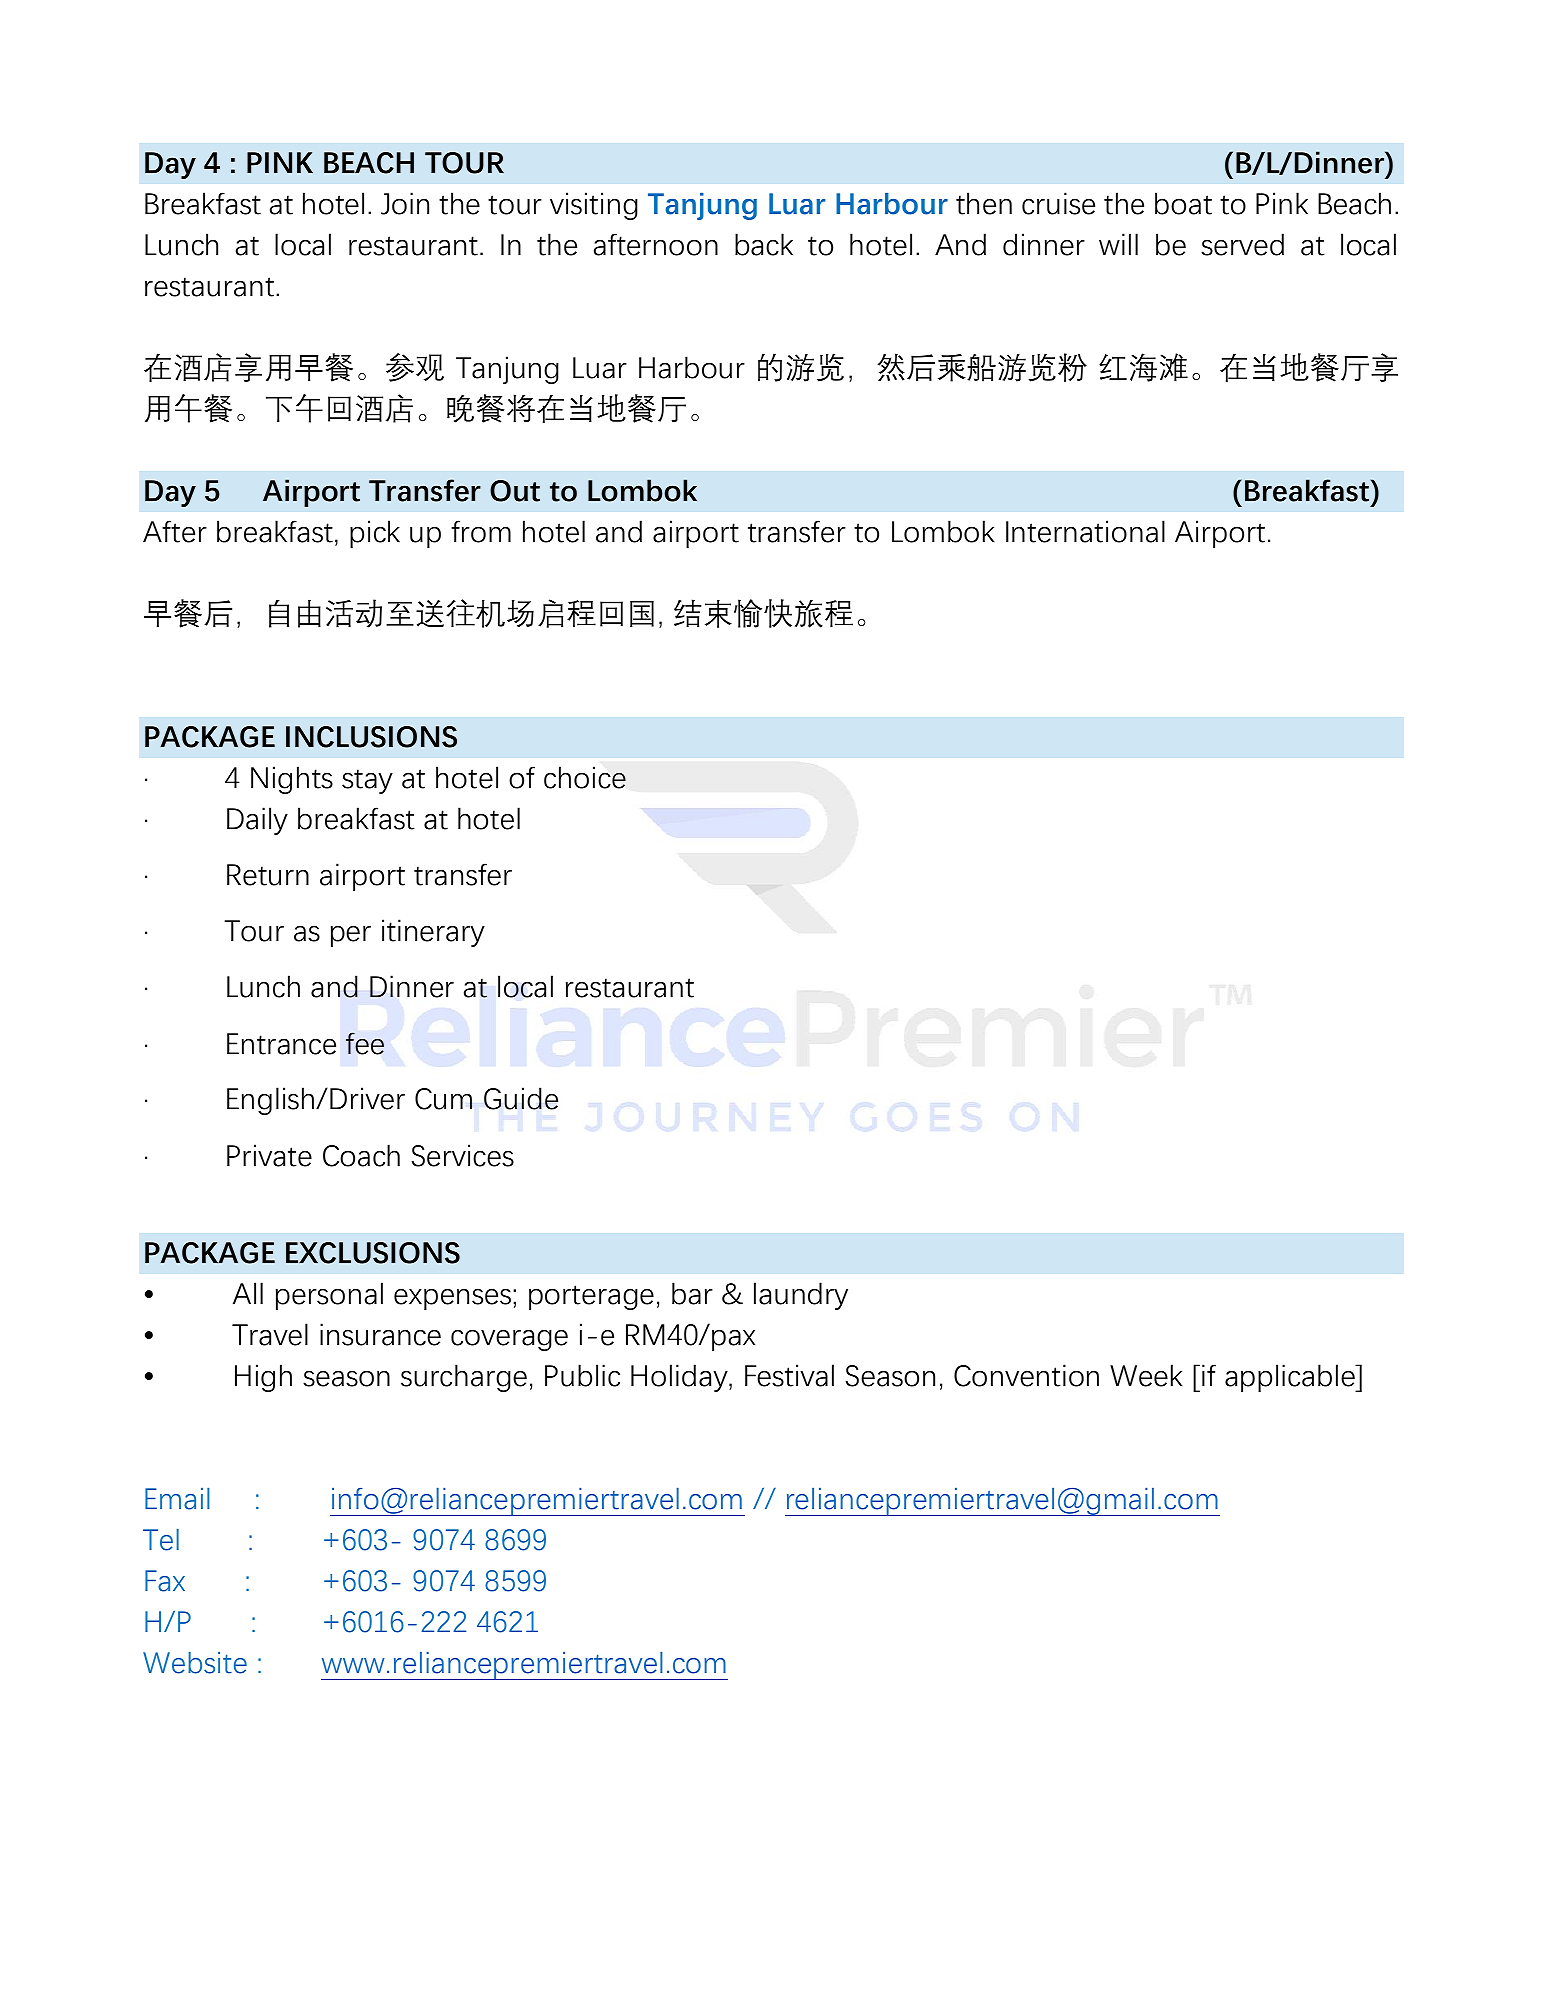  I want to click on Return, so click(268, 875).
